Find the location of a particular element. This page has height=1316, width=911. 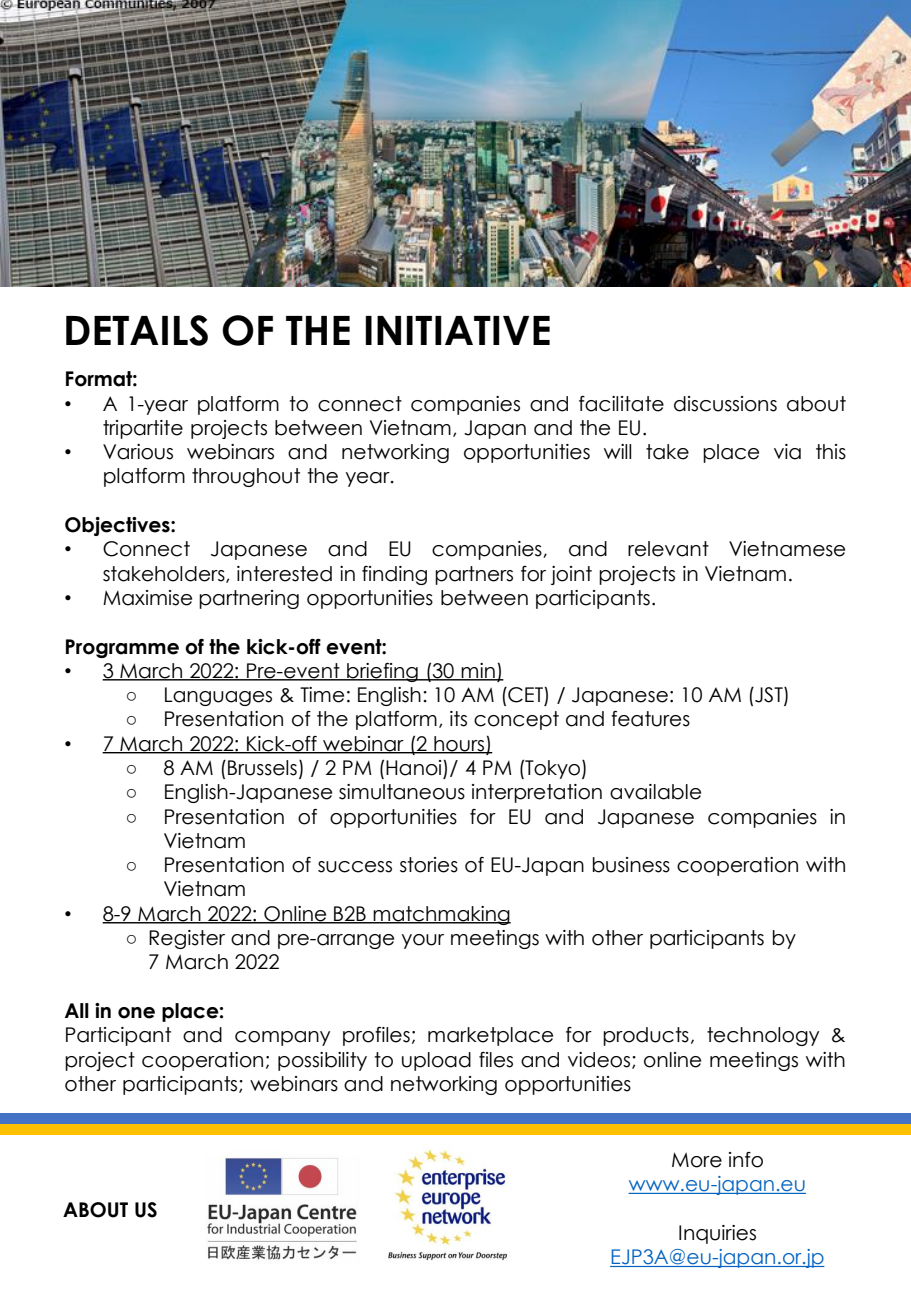

Hanoi is located at coordinates (415, 769).
